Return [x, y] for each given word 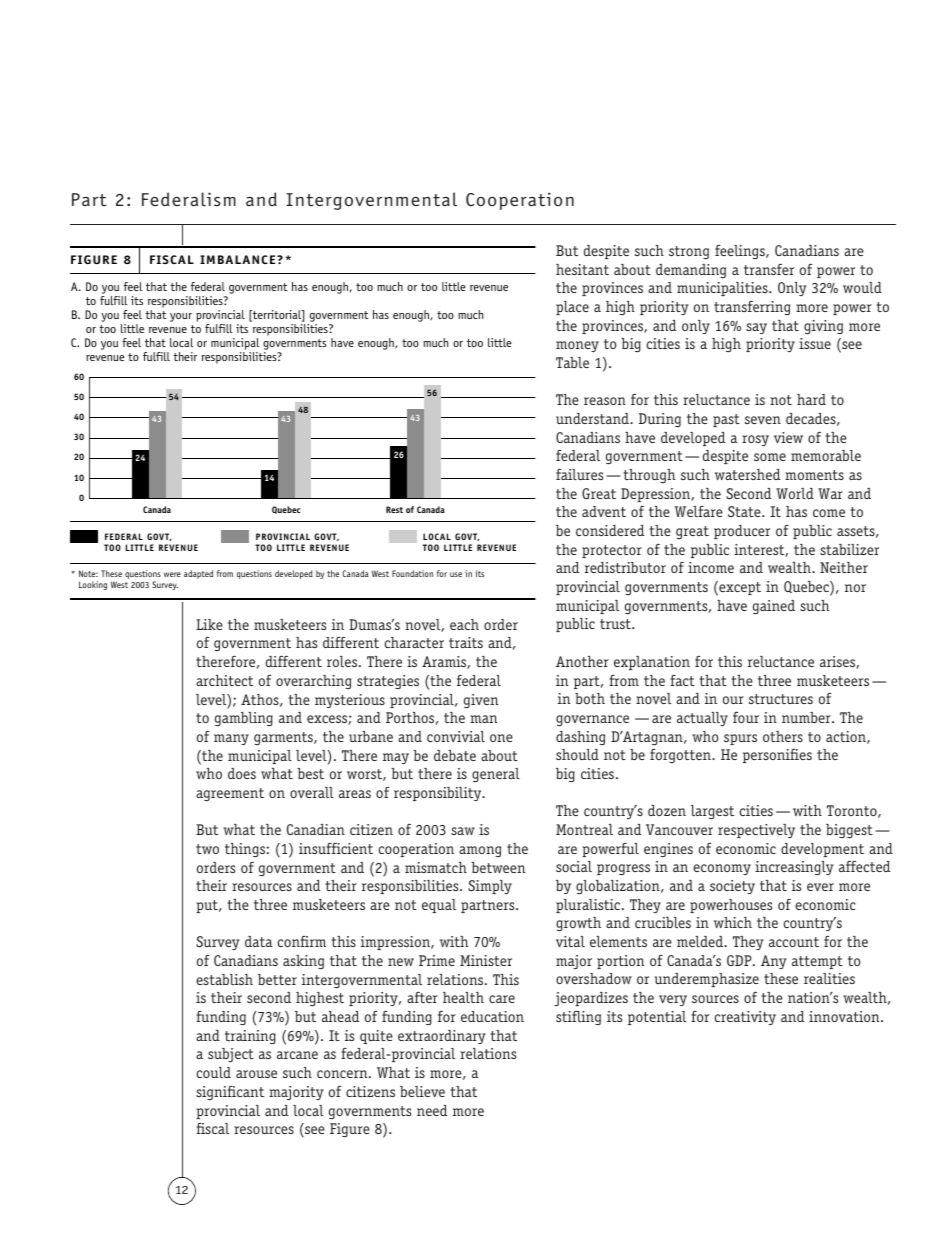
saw [463, 831]
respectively [756, 831]
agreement [230, 794]
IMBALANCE [239, 259]
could [213, 1072]
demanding [691, 271]
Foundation [412, 573]
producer [742, 532]
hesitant [582, 269]
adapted [198, 574]
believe [422, 1091]
